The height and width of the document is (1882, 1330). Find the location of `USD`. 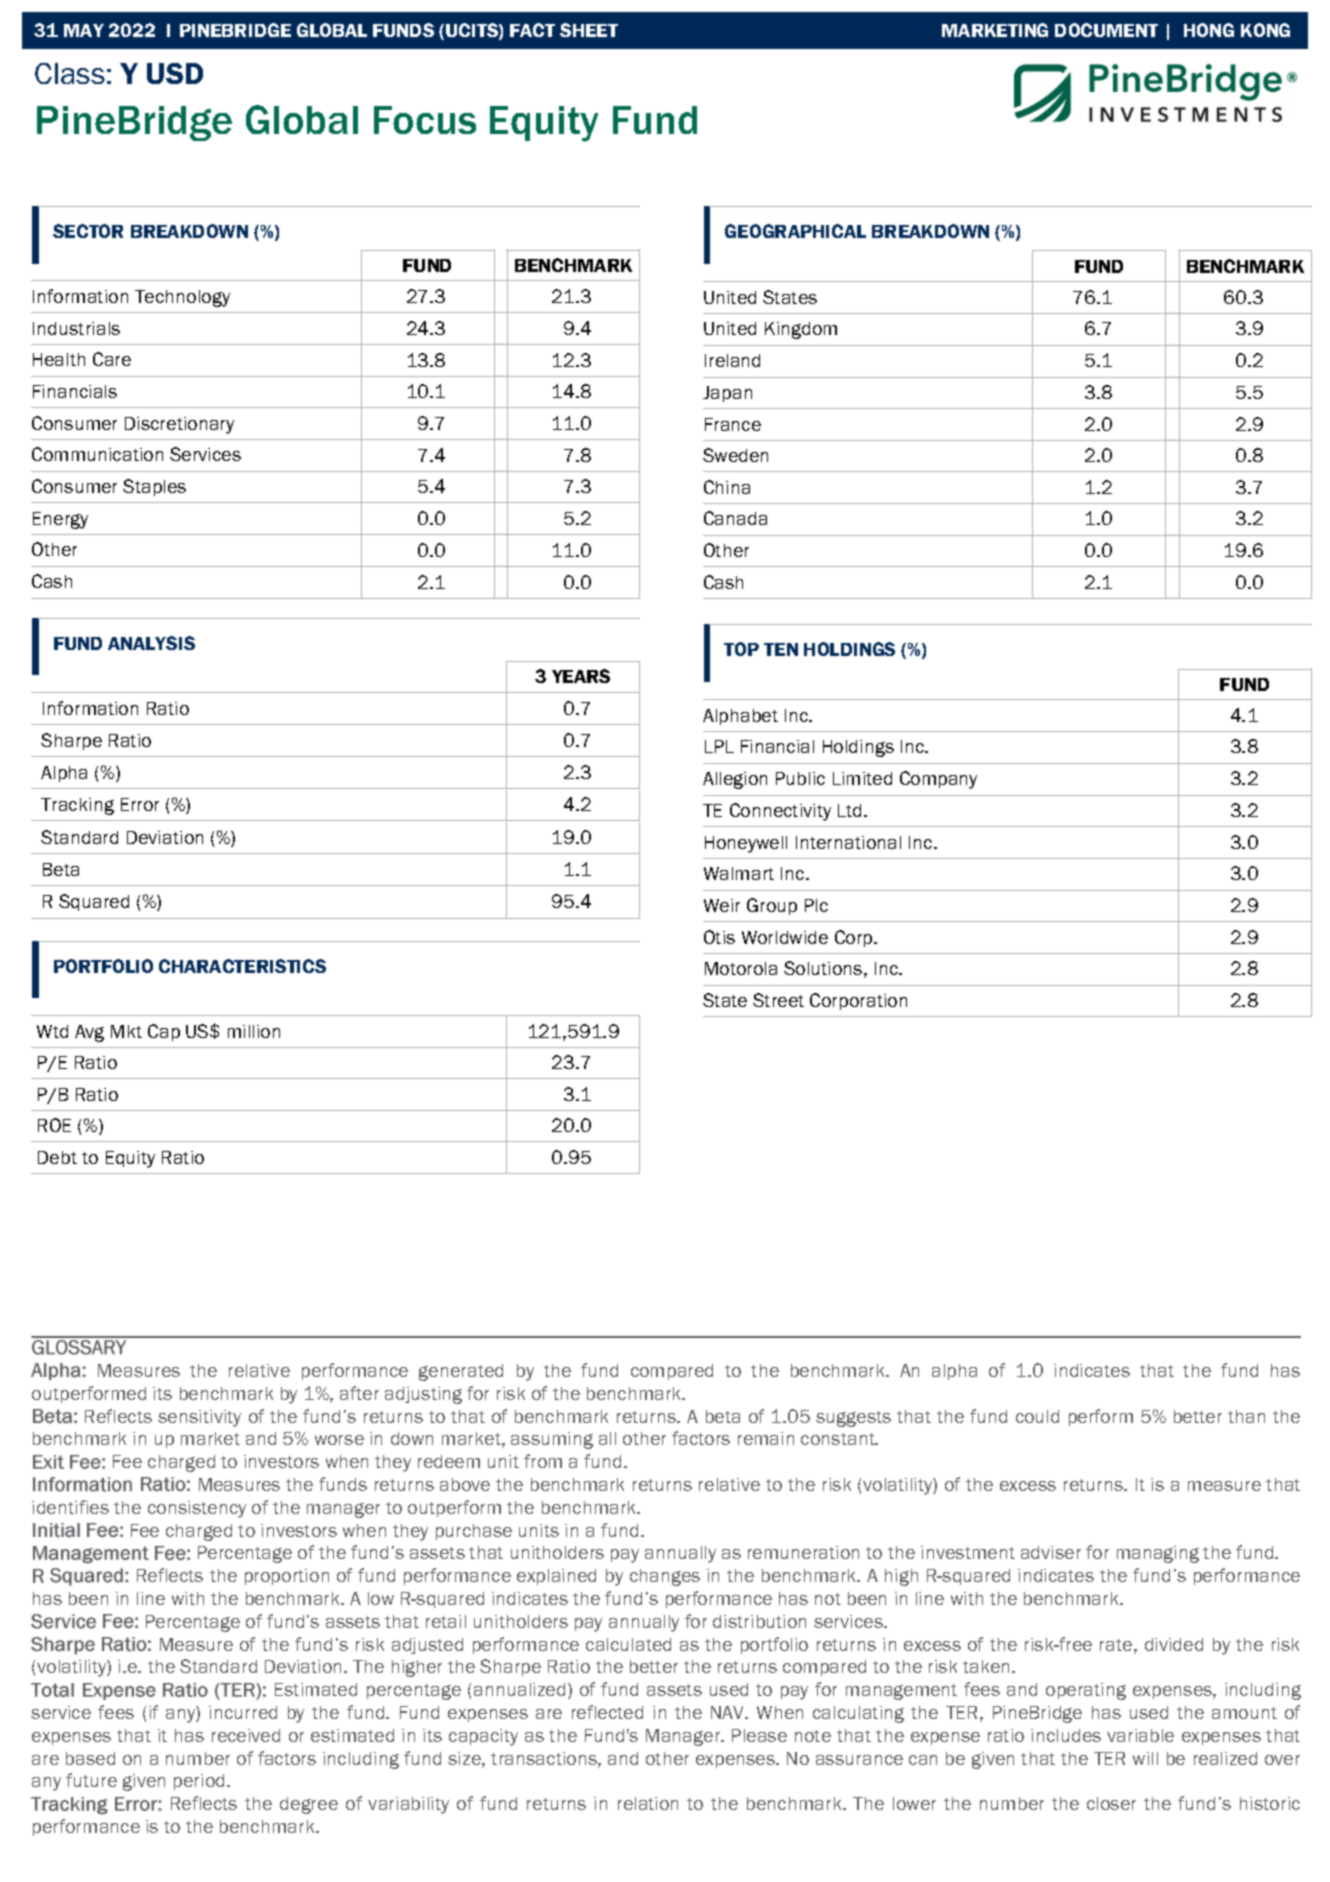

USD is located at coordinates (175, 73).
